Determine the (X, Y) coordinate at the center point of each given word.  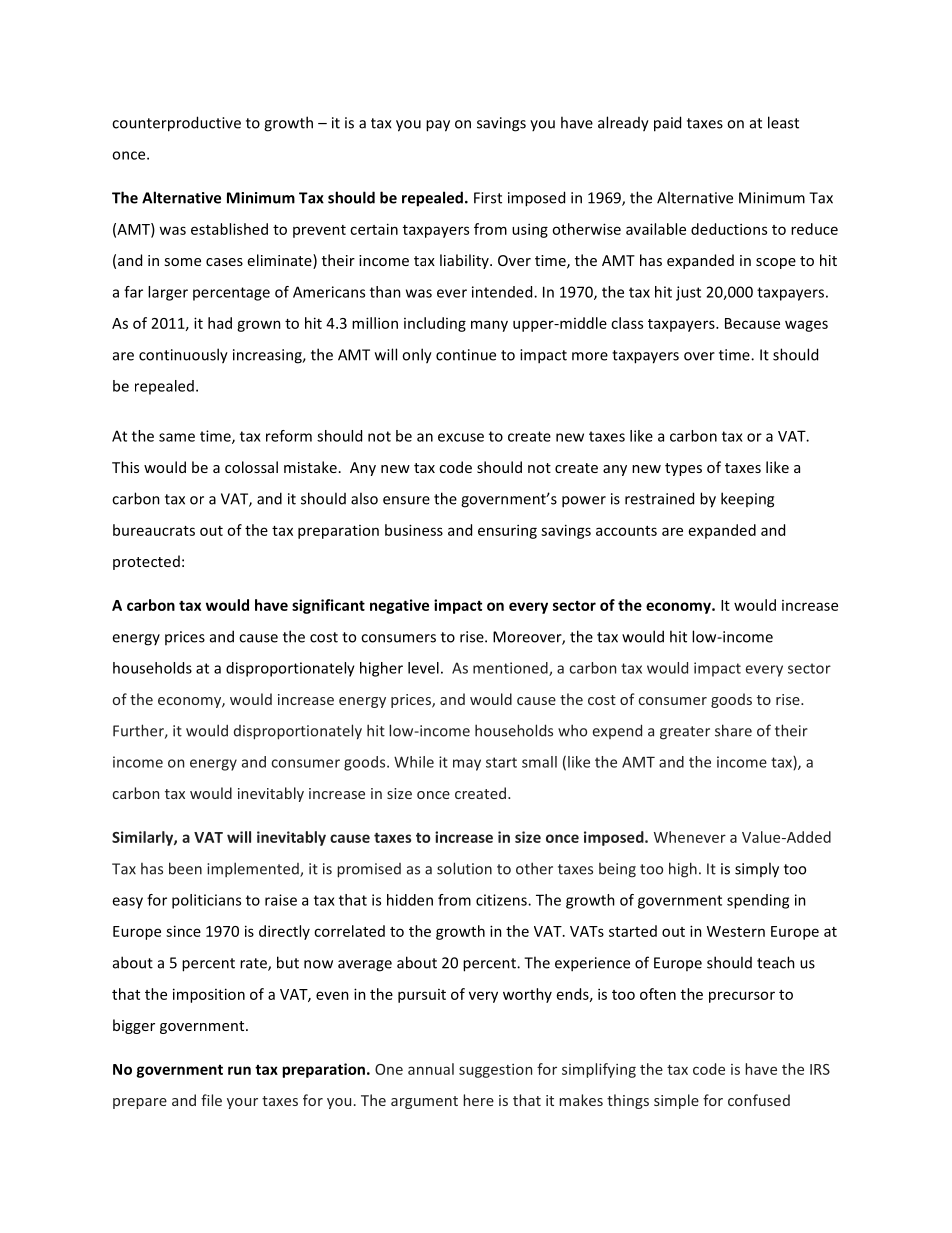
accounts (626, 531)
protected (146, 562)
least (783, 122)
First (488, 198)
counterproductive (176, 124)
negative (399, 606)
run (239, 1070)
